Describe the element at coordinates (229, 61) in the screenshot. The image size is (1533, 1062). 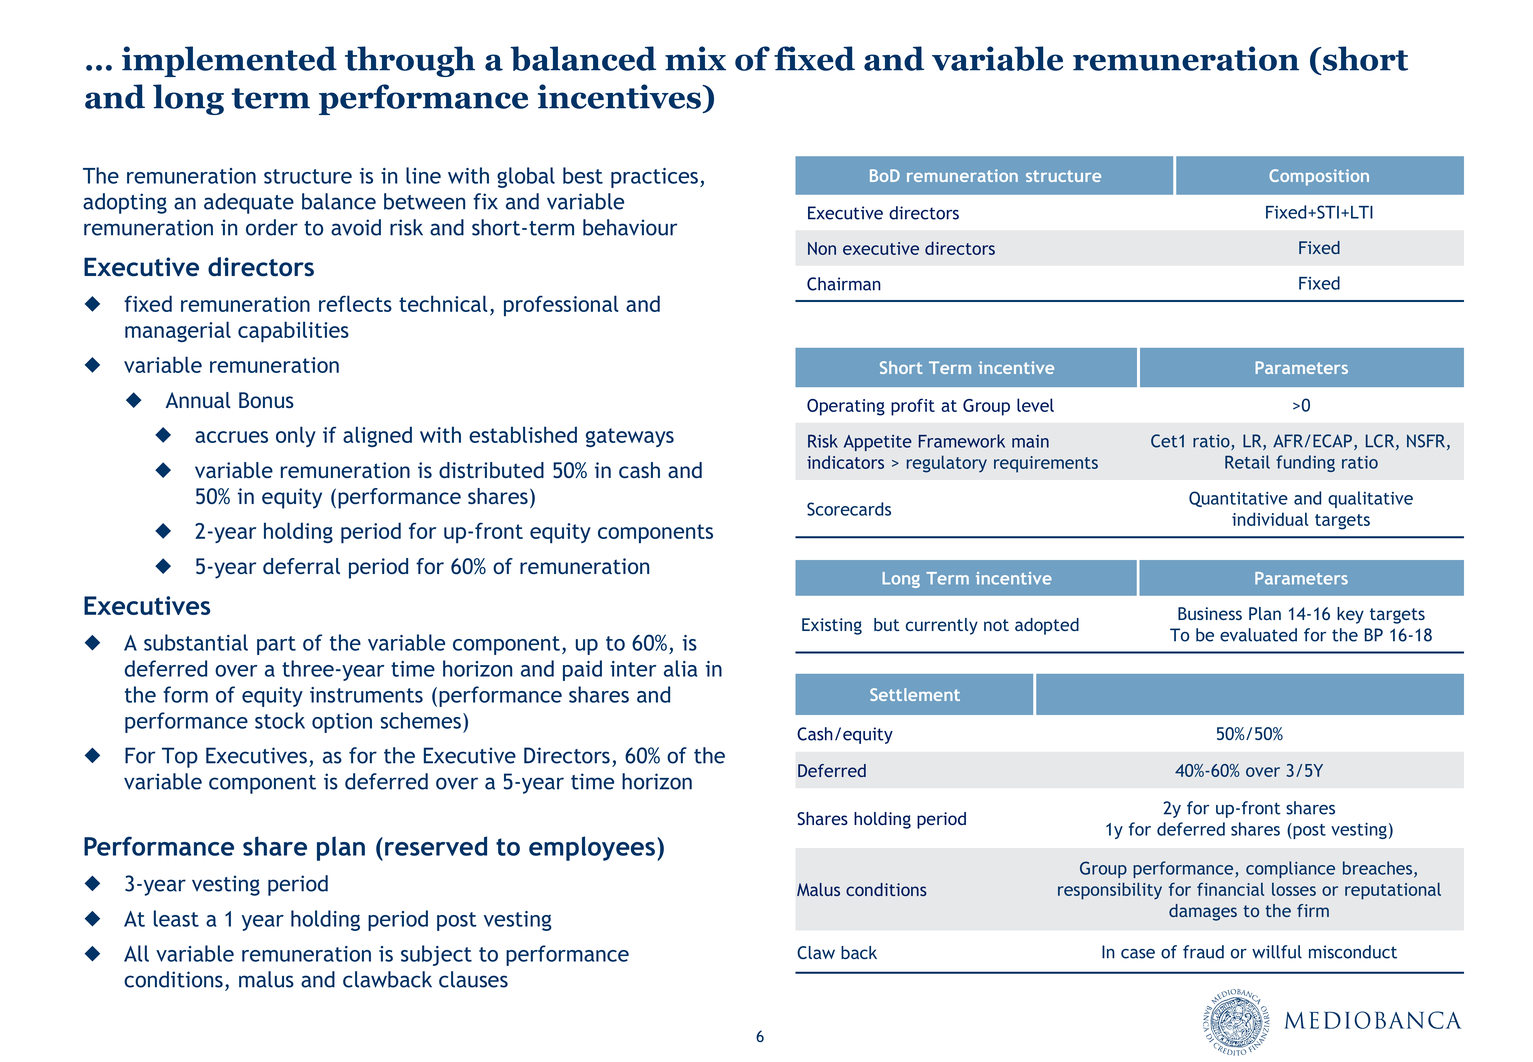
I see `implemented` at that location.
